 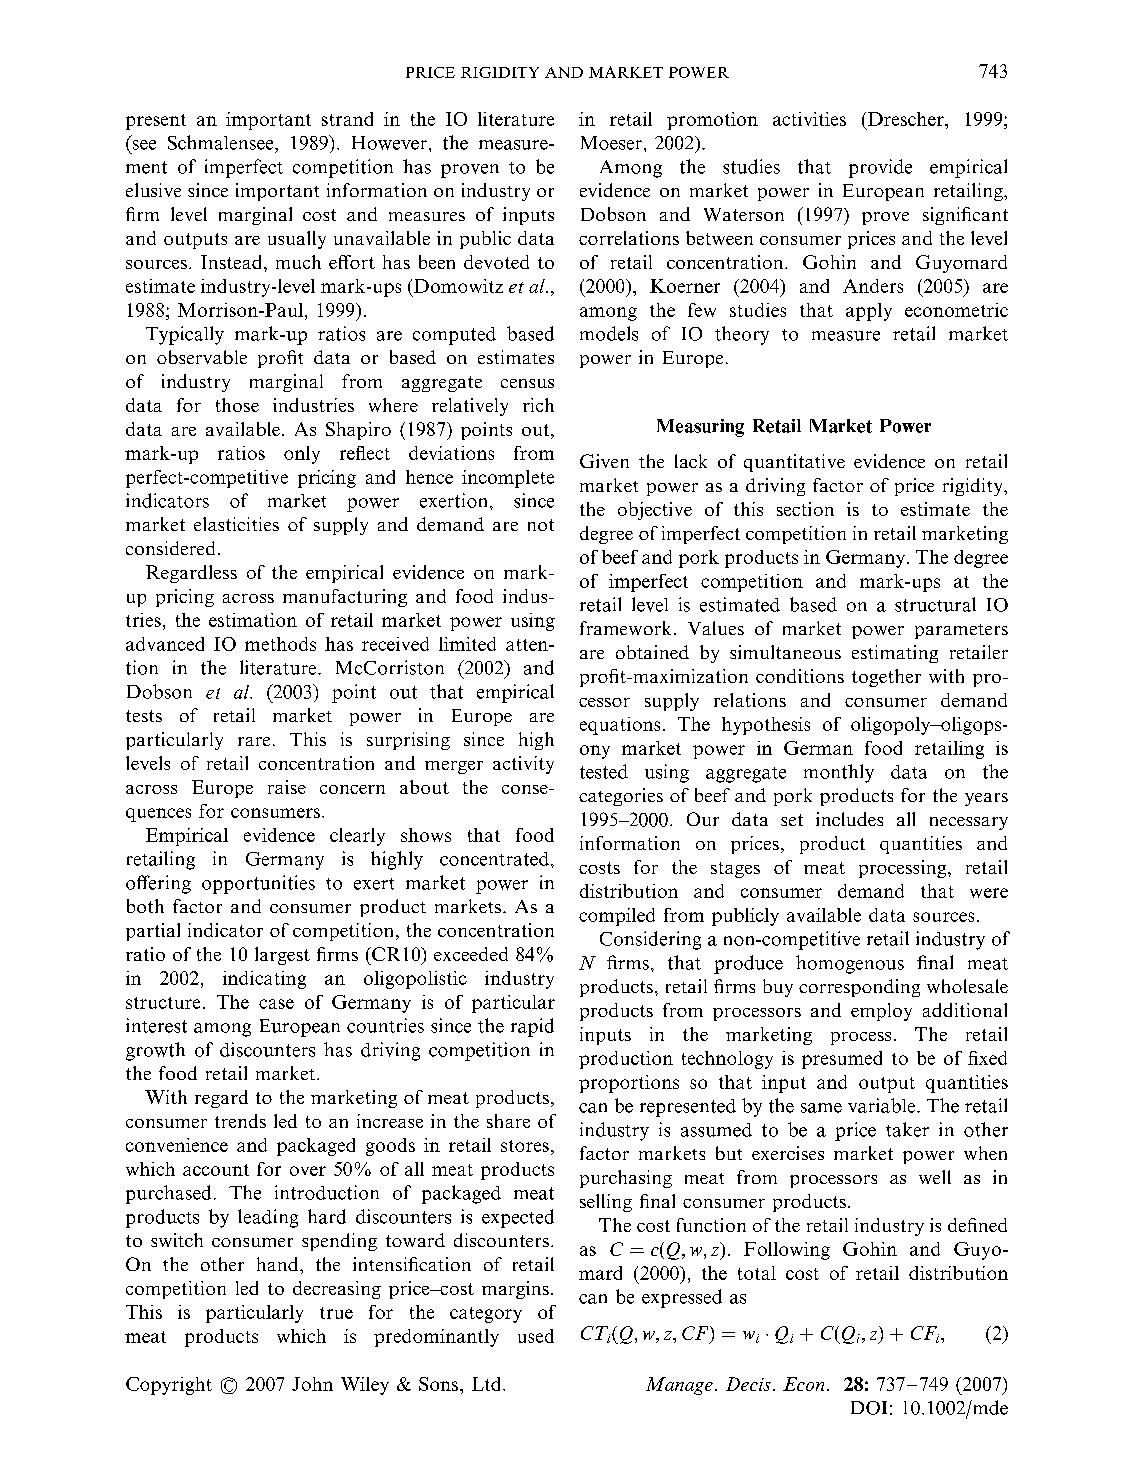 I want to click on devoted, so click(x=496, y=262).
